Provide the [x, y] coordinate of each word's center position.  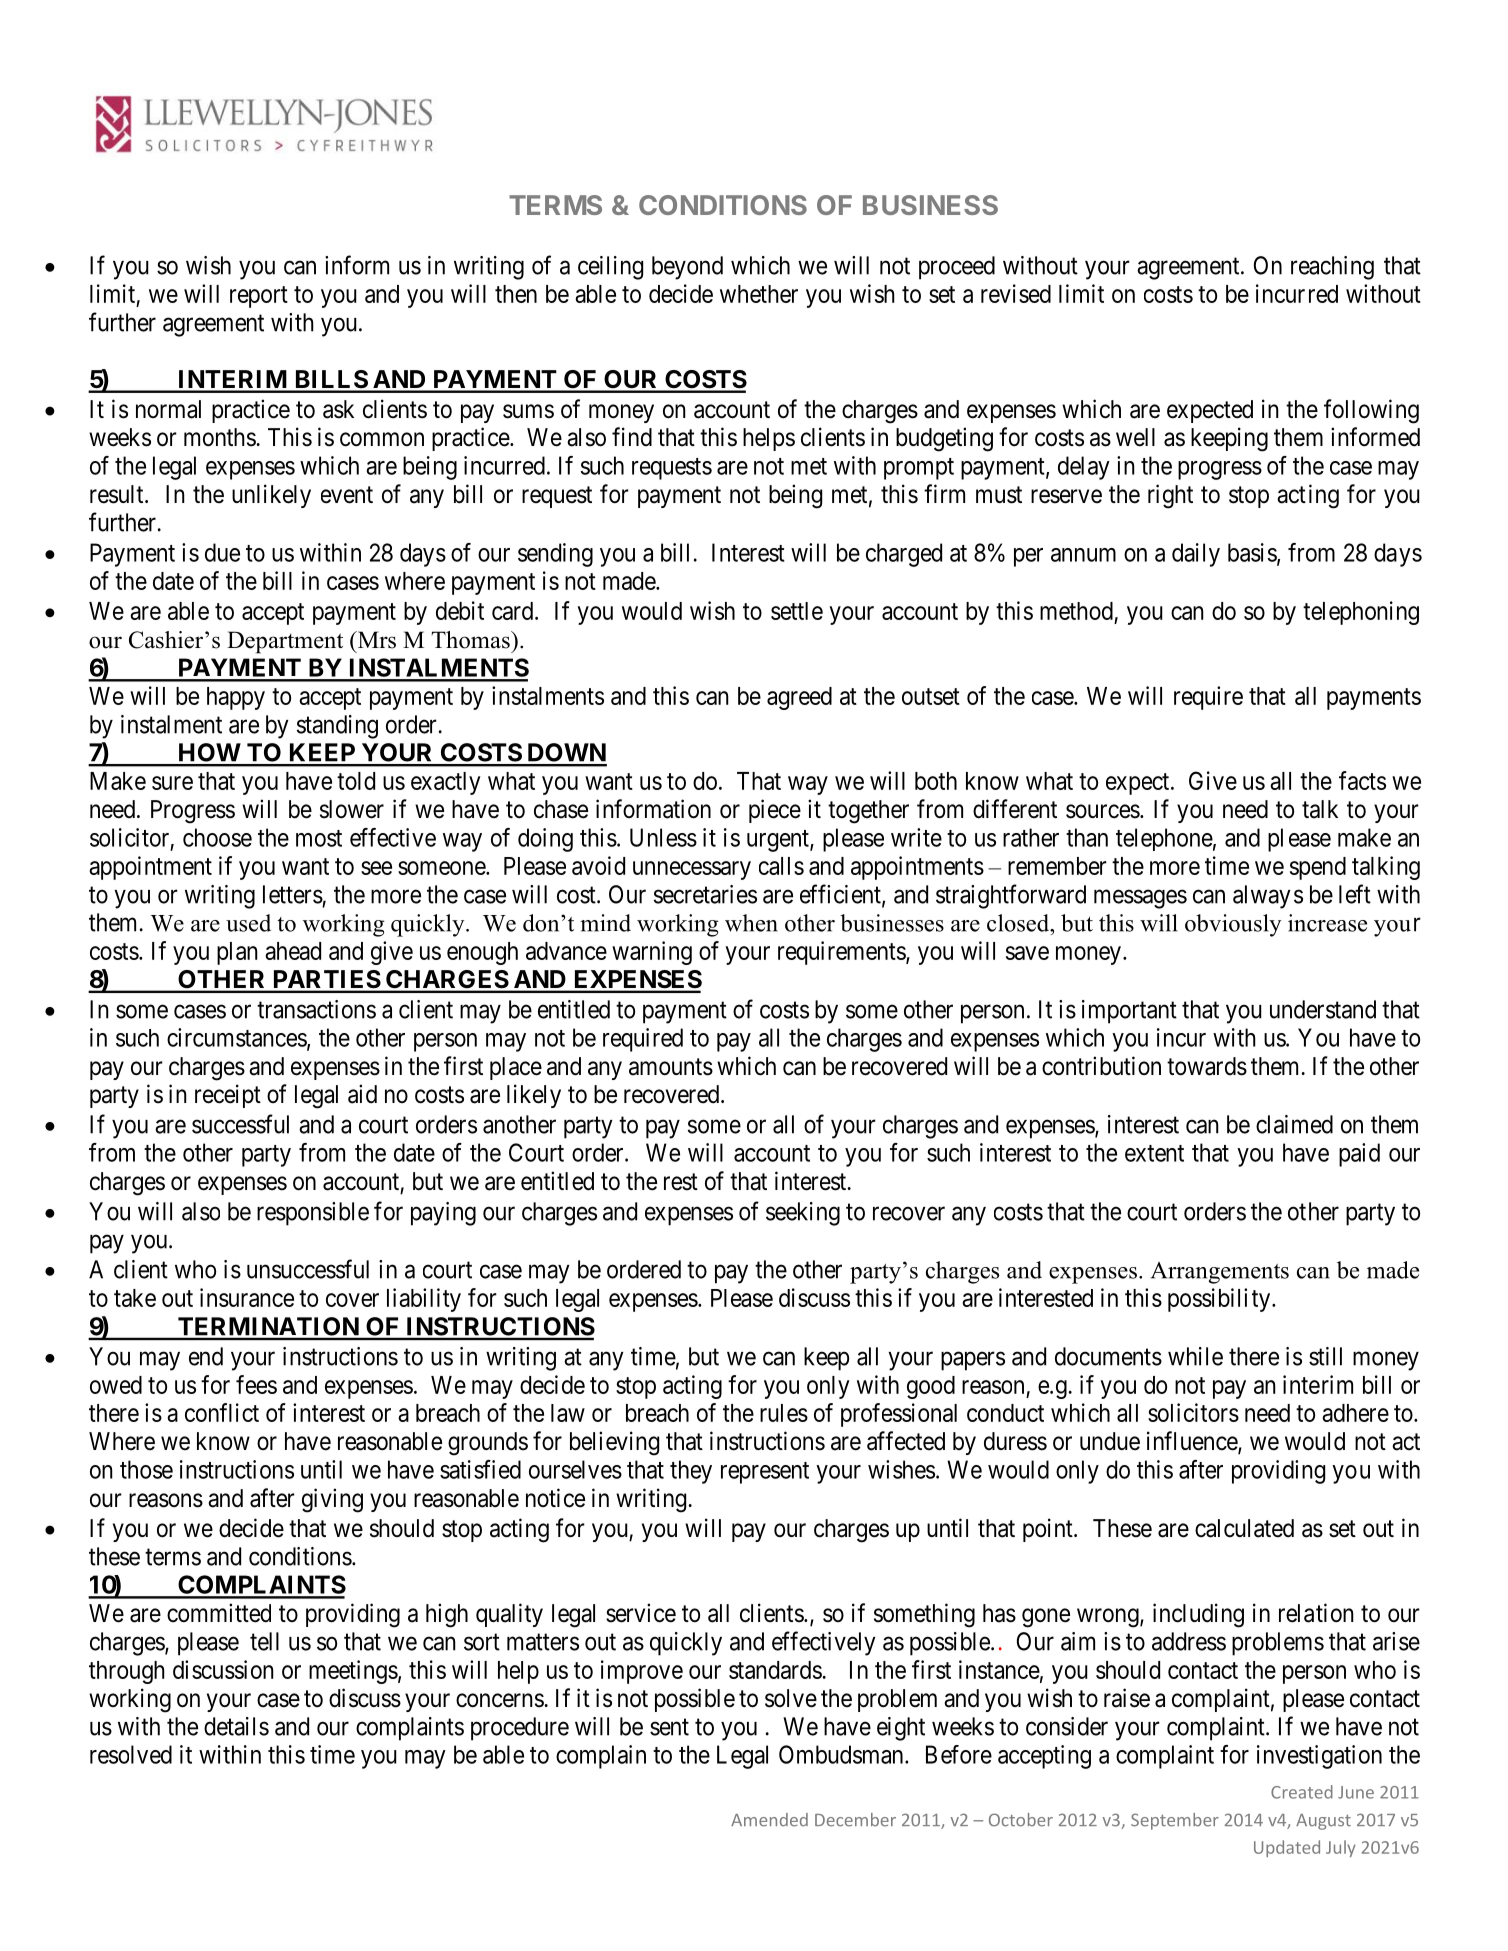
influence [1193, 1442]
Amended [769, 1820]
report [259, 297]
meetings [353, 1672]
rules [784, 1413]
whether [759, 294]
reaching [1332, 268]
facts [1362, 780]
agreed [799, 698]
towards [1207, 1066]
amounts [671, 1067]
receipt [228, 1096]
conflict [222, 1412]
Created [1302, 1792]
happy [236, 698]
